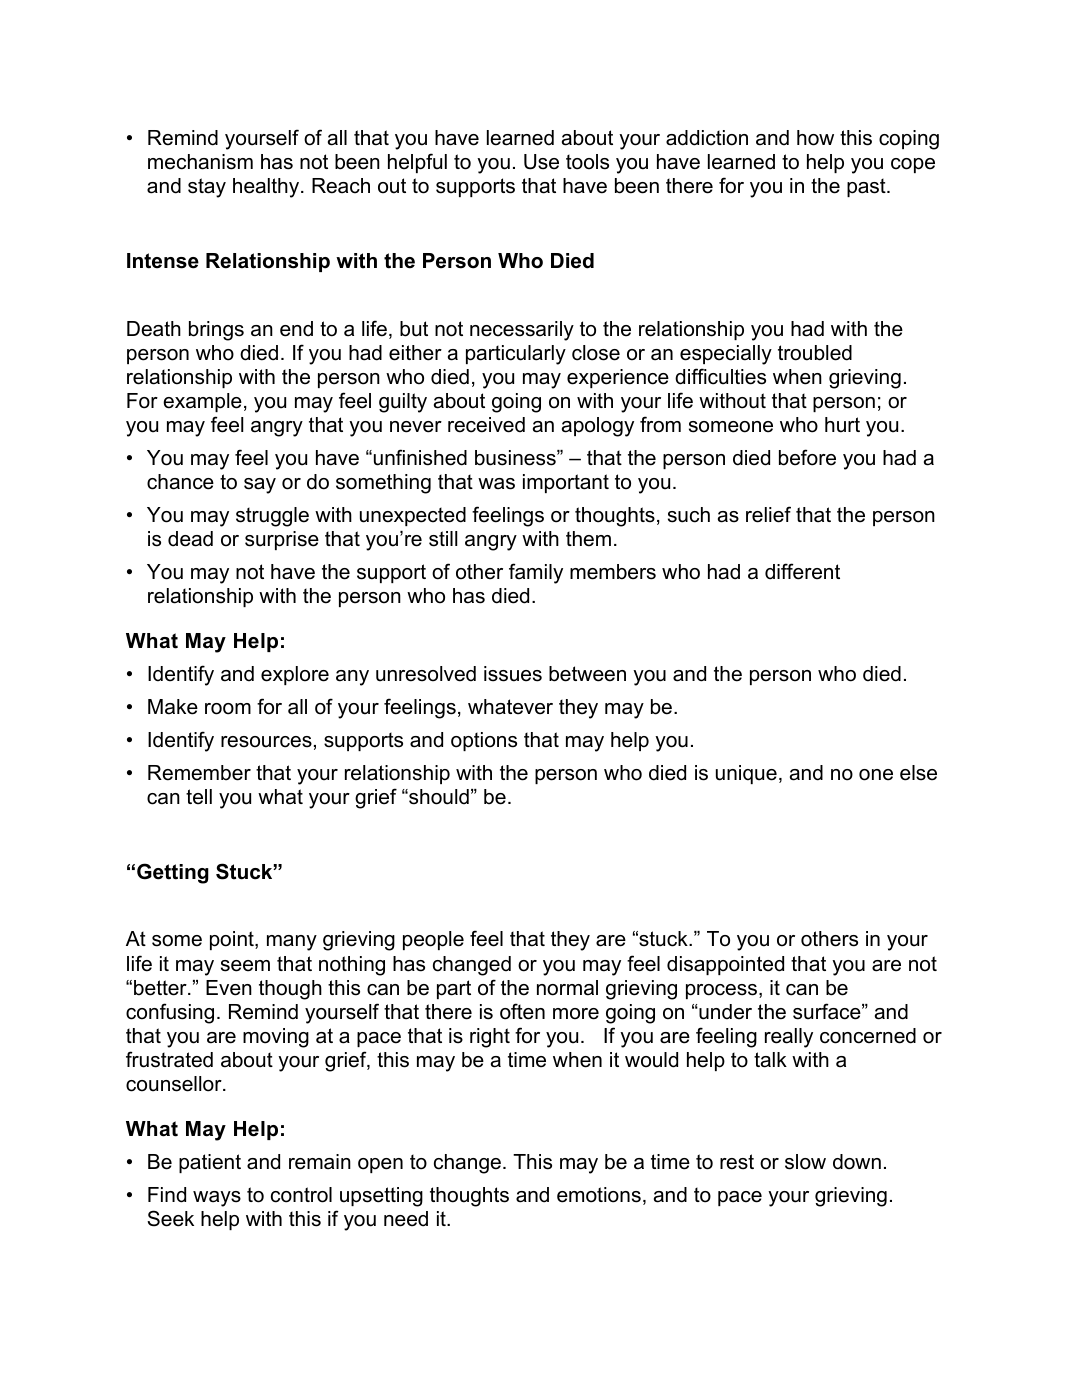  What do you see at coordinates (217, 1199) in the page?
I see `ways` at bounding box center [217, 1199].
